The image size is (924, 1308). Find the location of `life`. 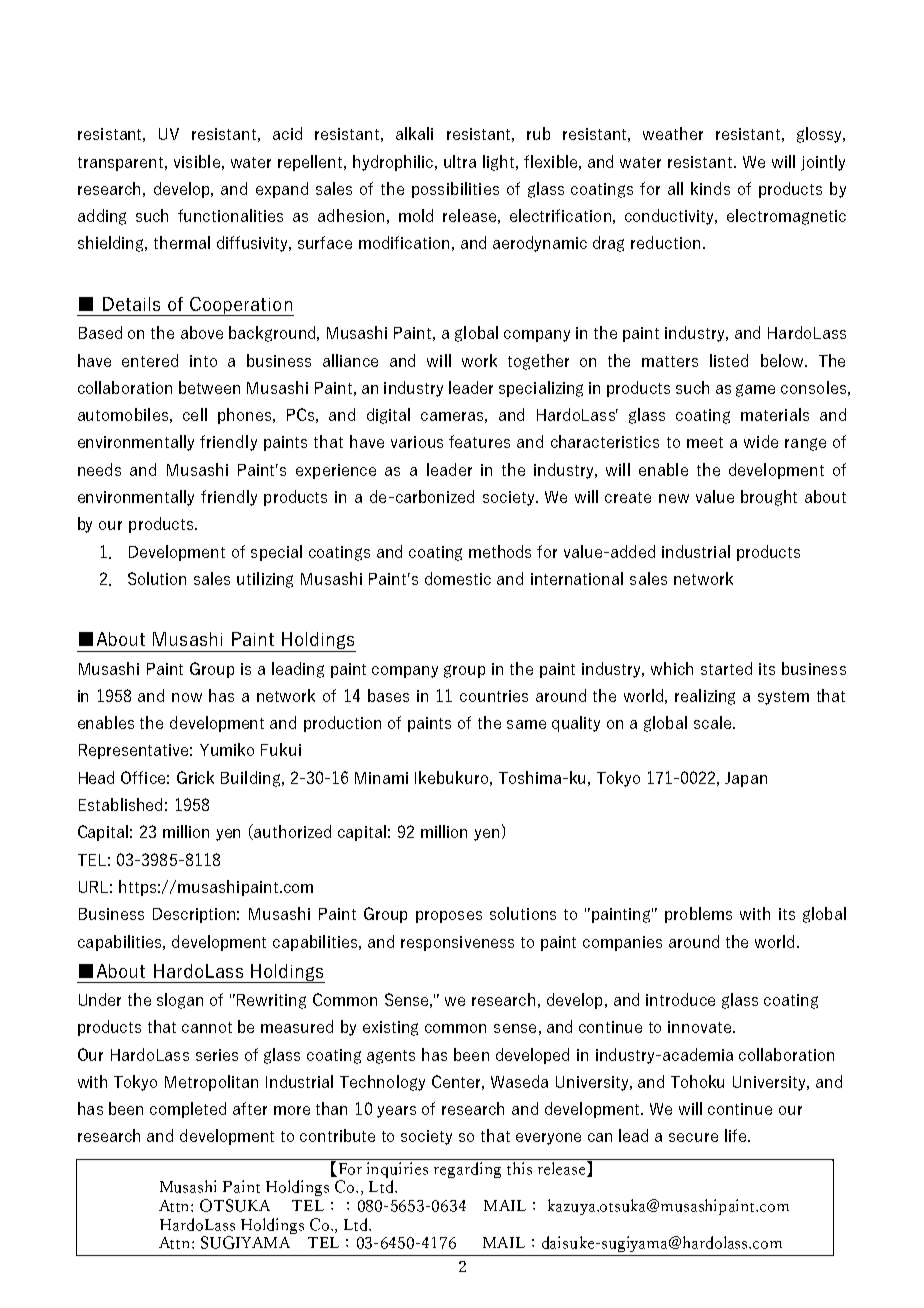

life is located at coordinates (737, 1135).
